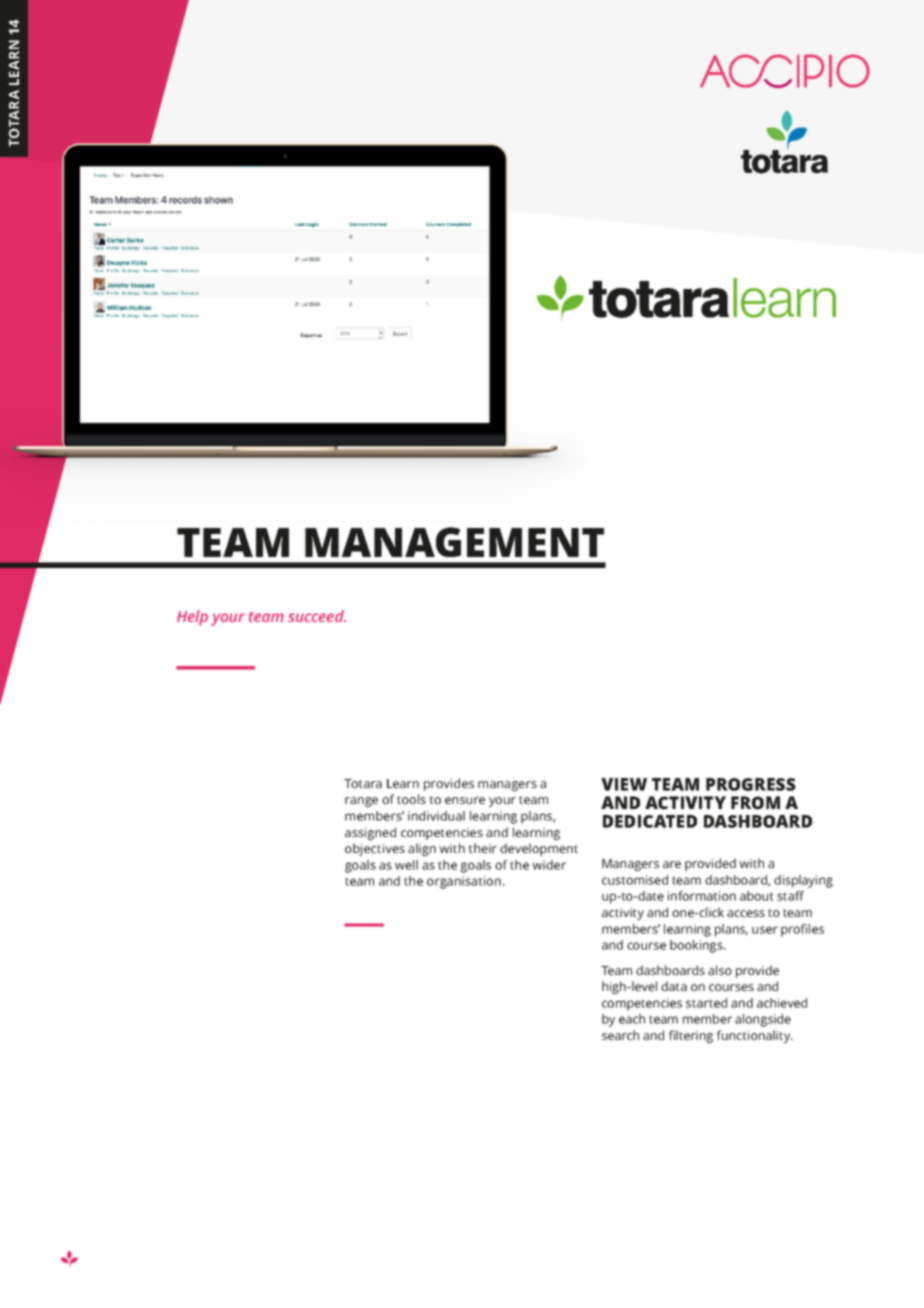 The width and height of the screenshot is (924, 1308). What do you see at coordinates (765, 930) in the screenshot?
I see `user` at bounding box center [765, 930].
